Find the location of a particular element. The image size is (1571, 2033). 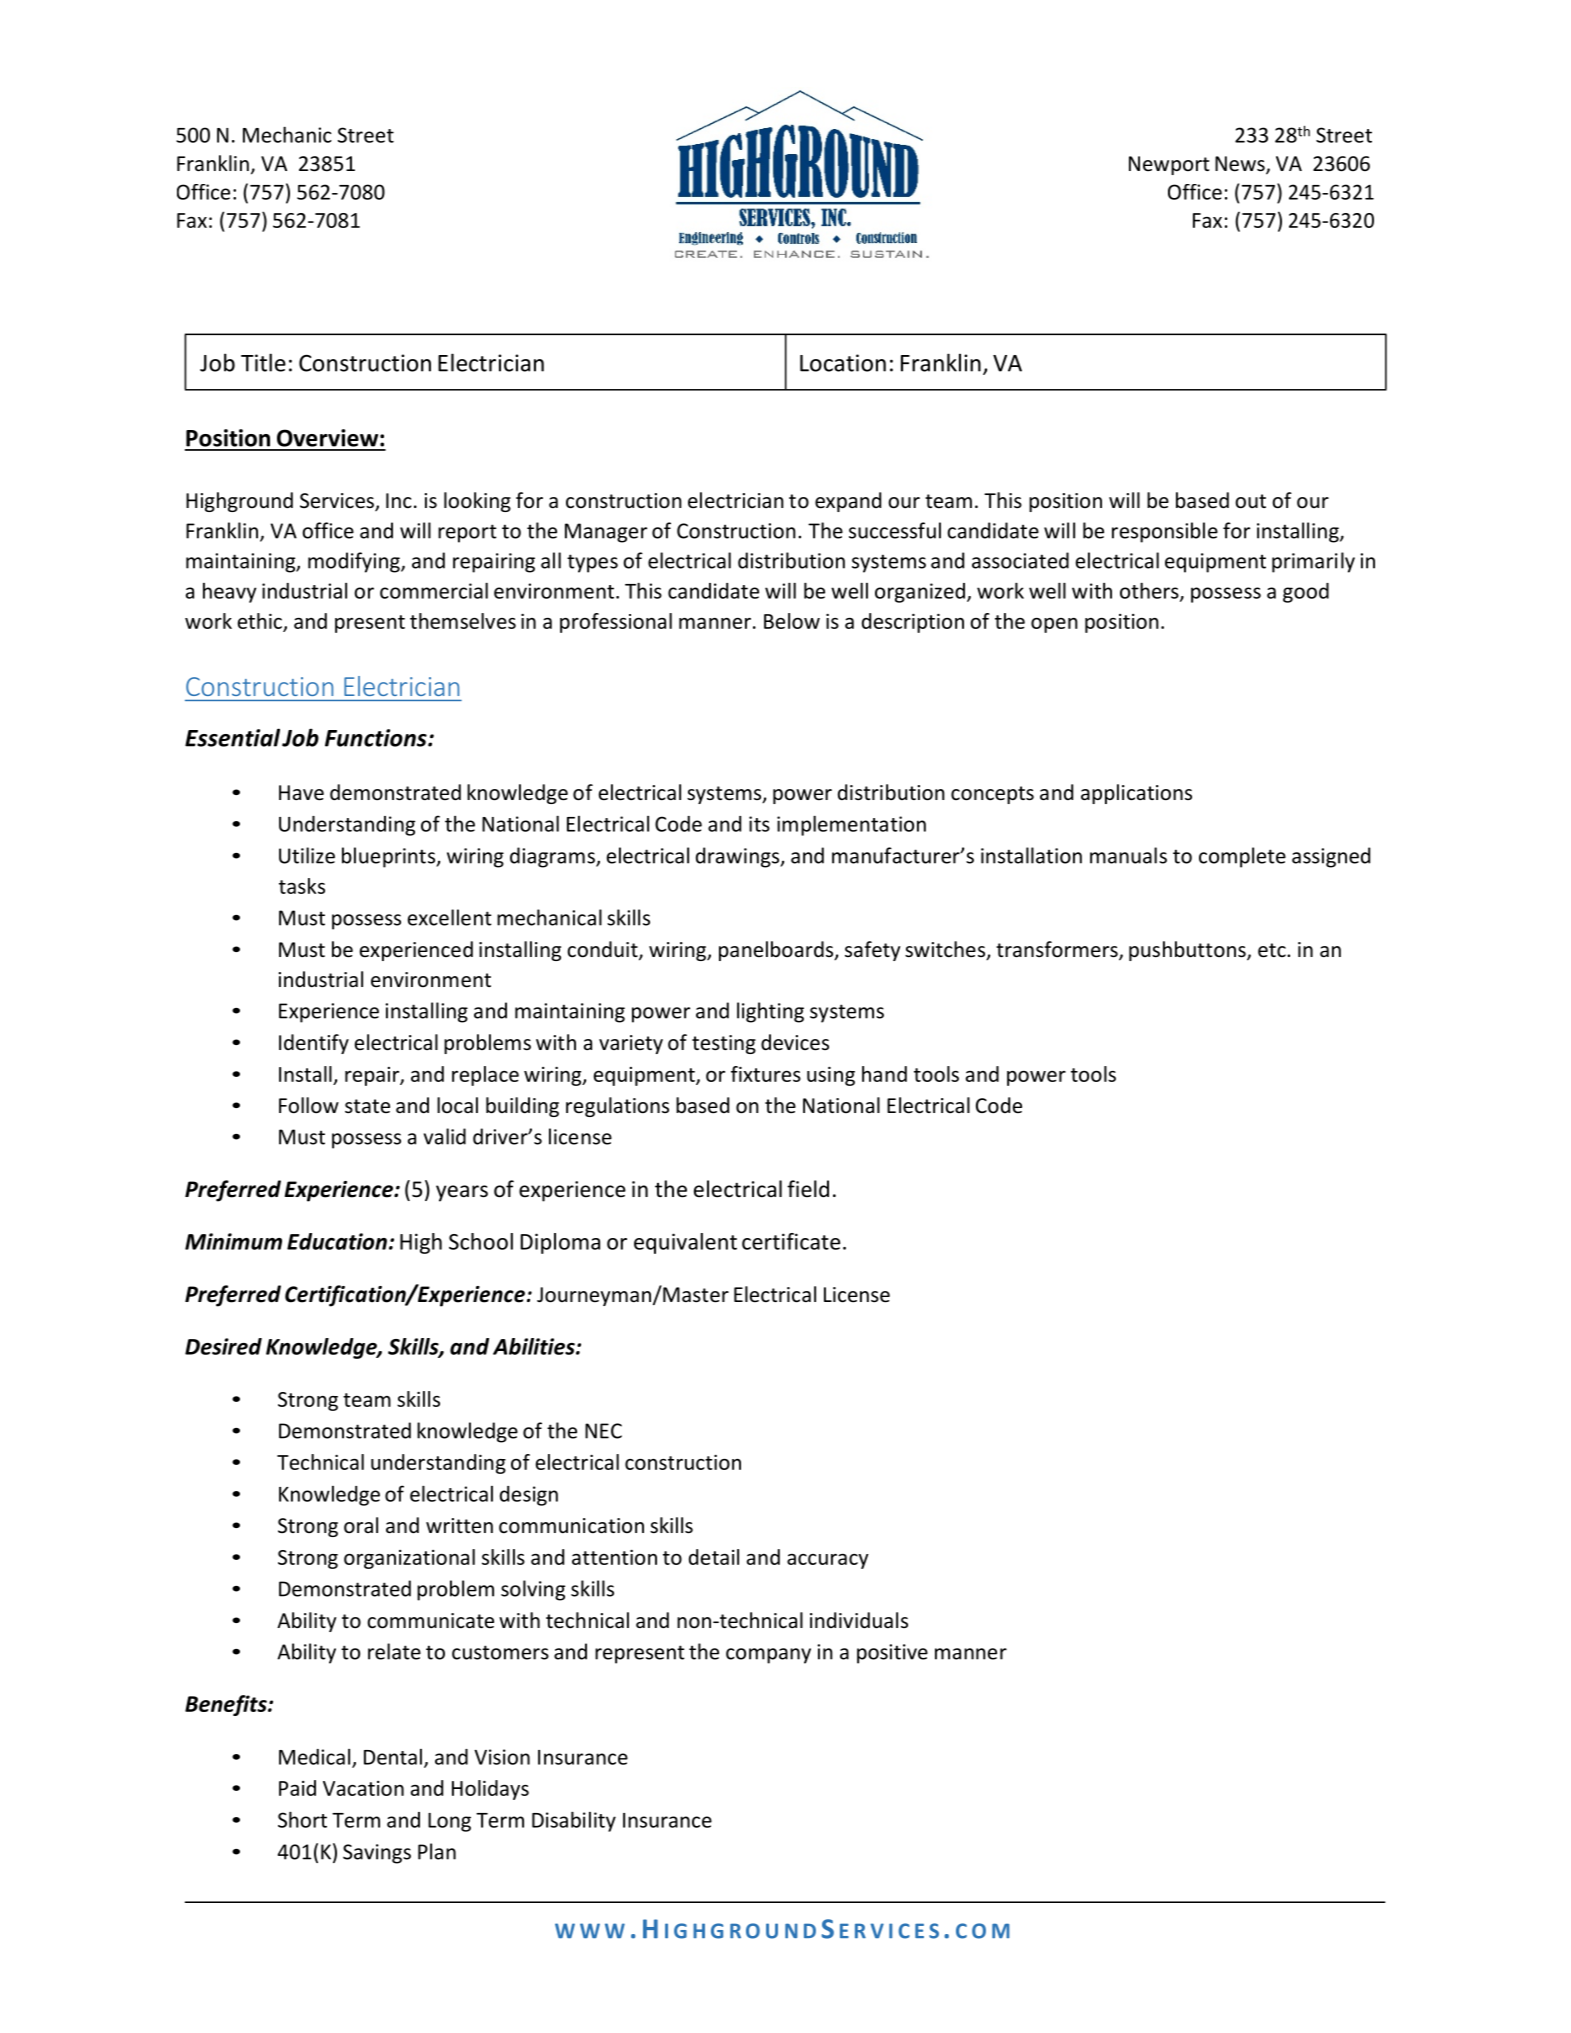

company is located at coordinates (768, 1656).
